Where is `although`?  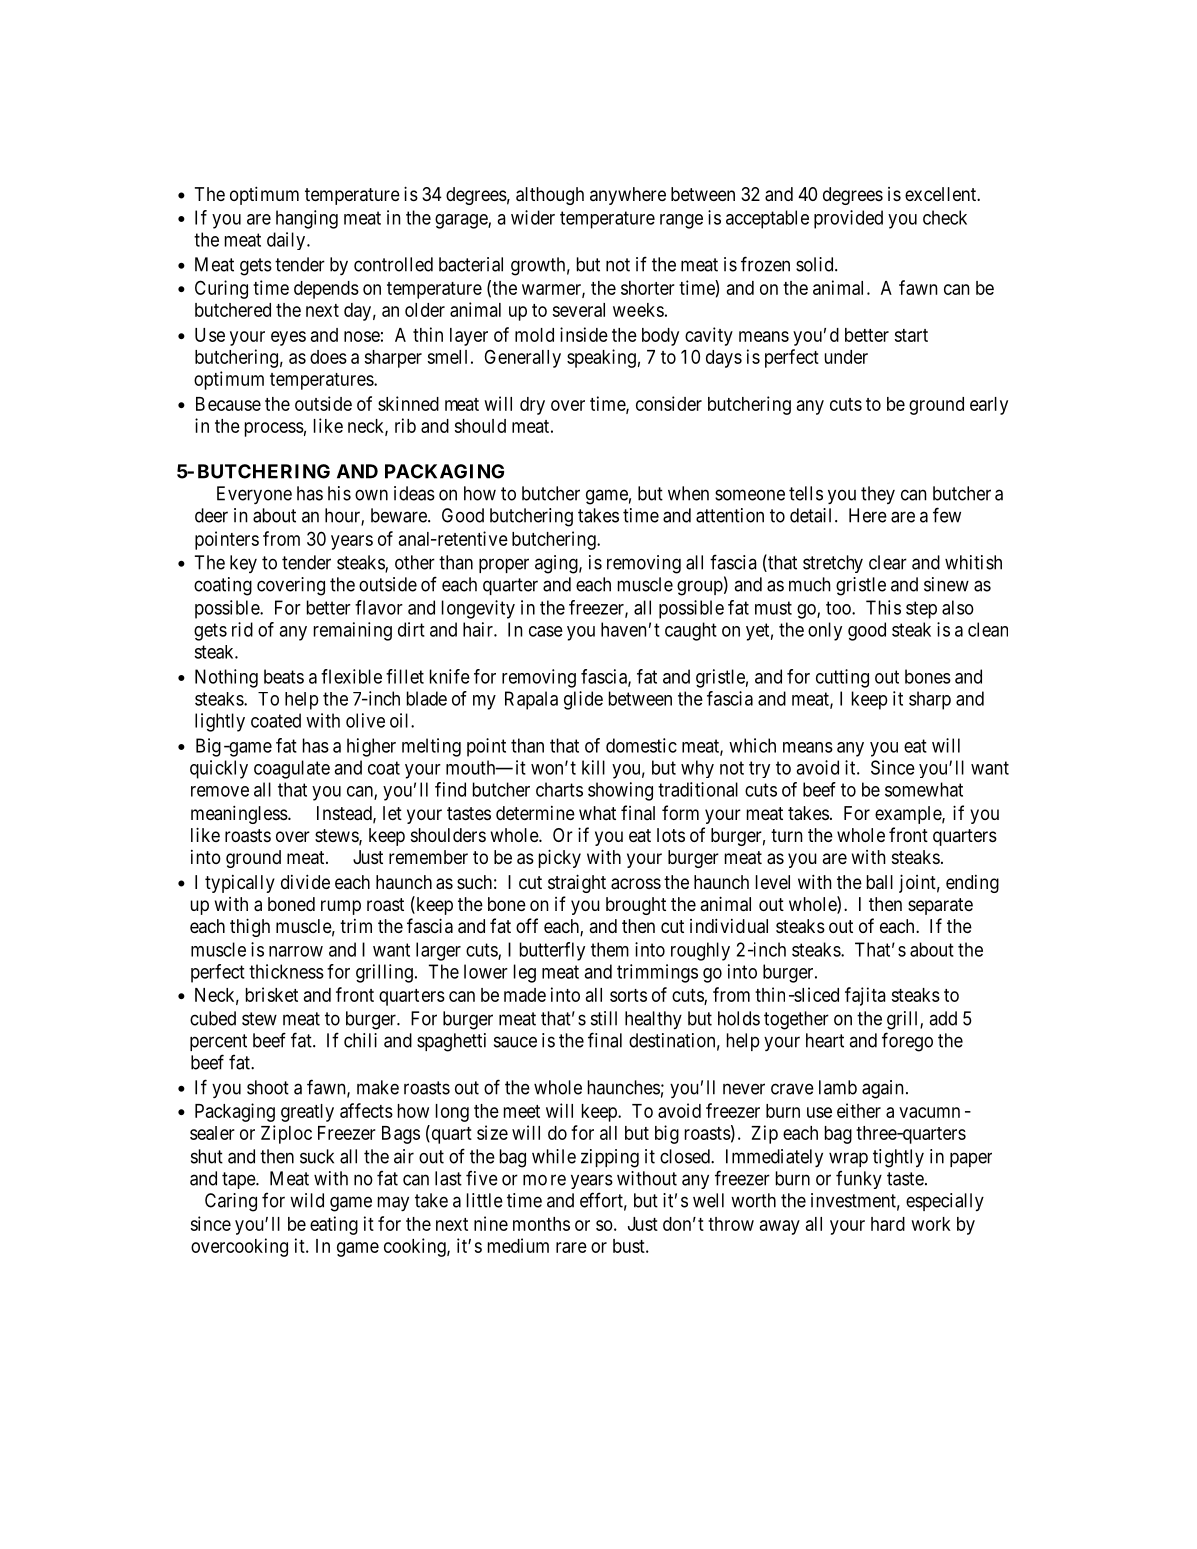
although is located at coordinates (550, 196).
